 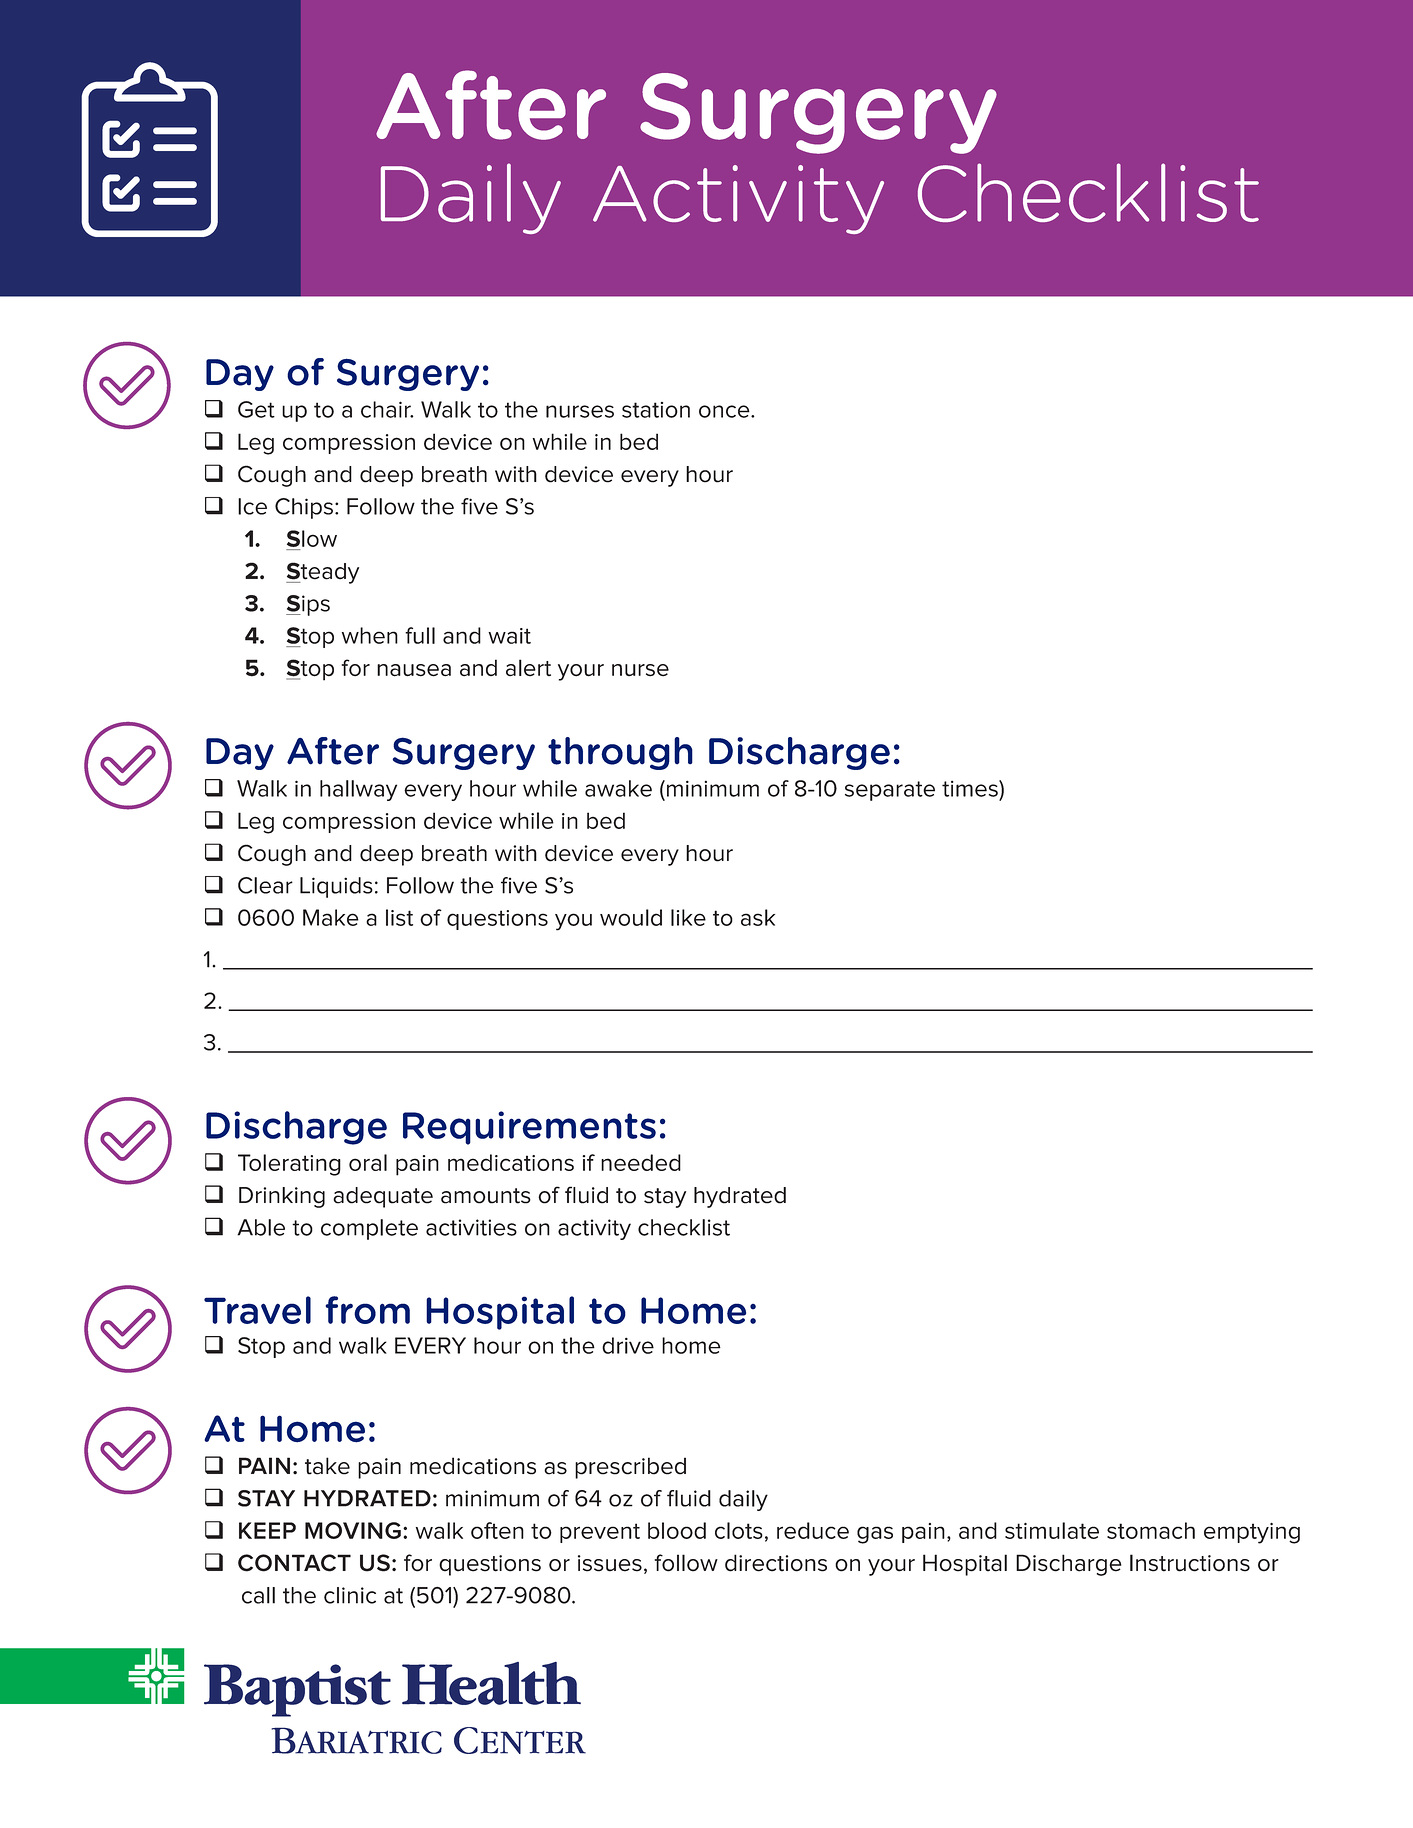 I want to click on station, so click(x=656, y=410).
